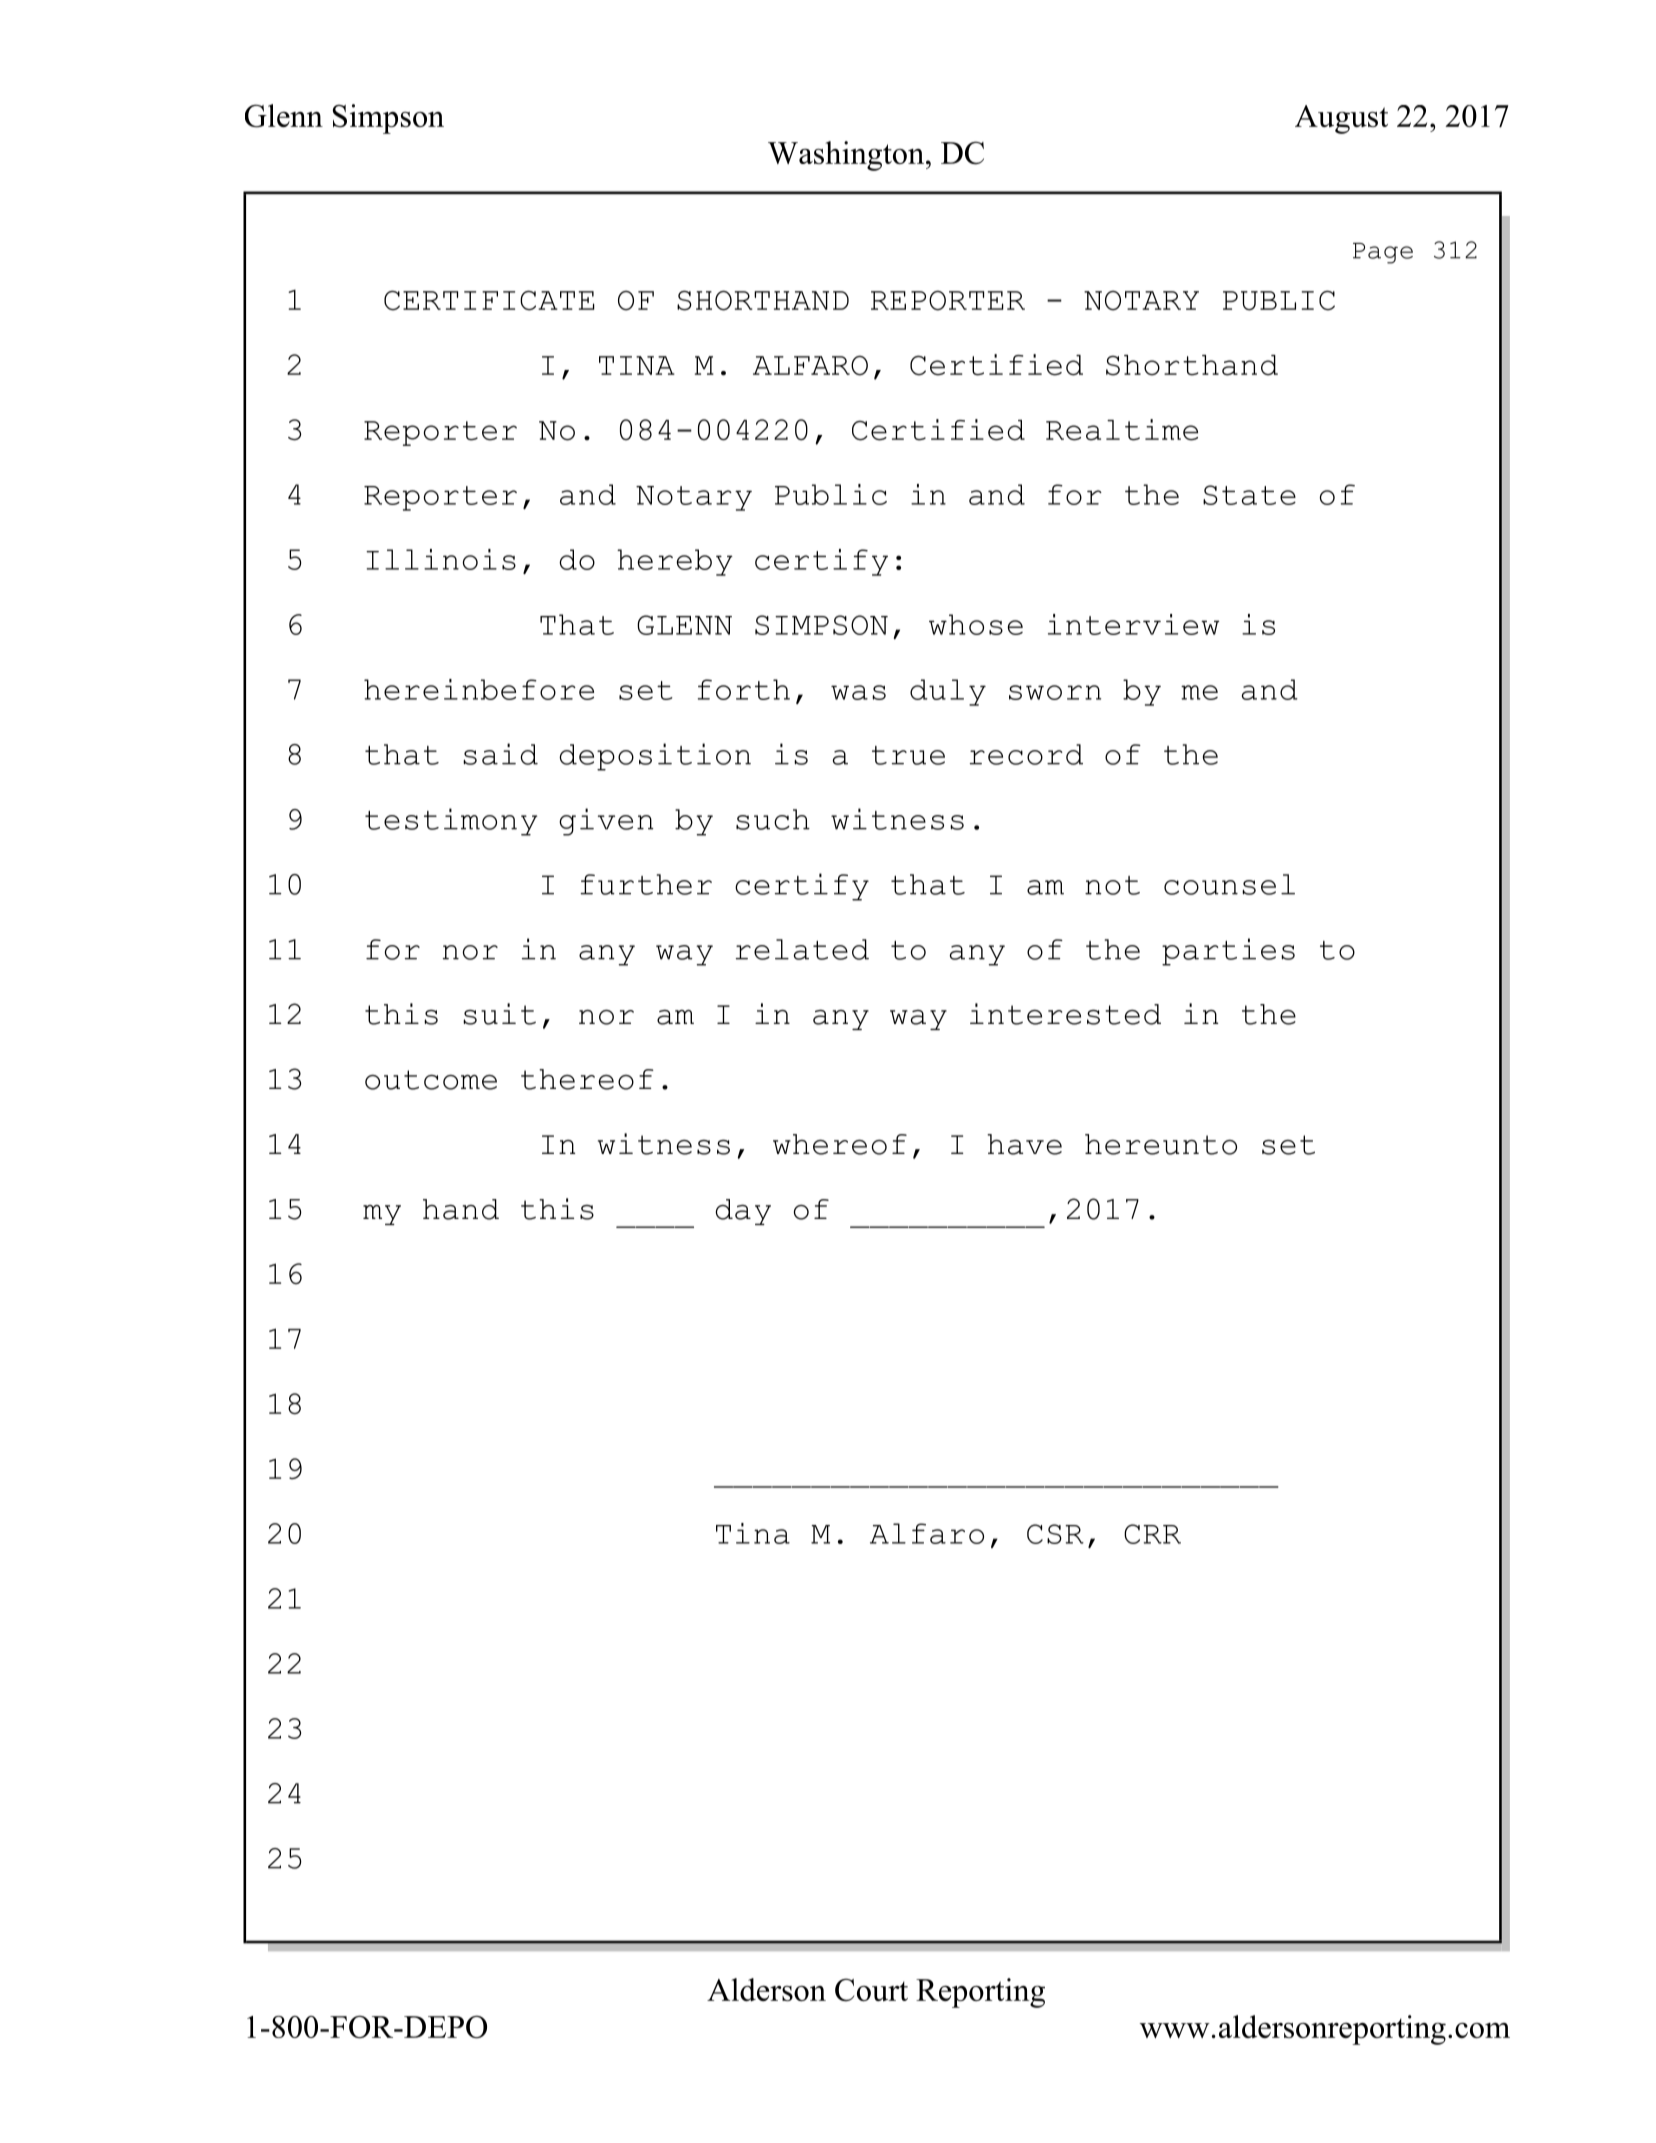 The width and height of the screenshot is (1656, 2143). I want to click on August, so click(1341, 119).
